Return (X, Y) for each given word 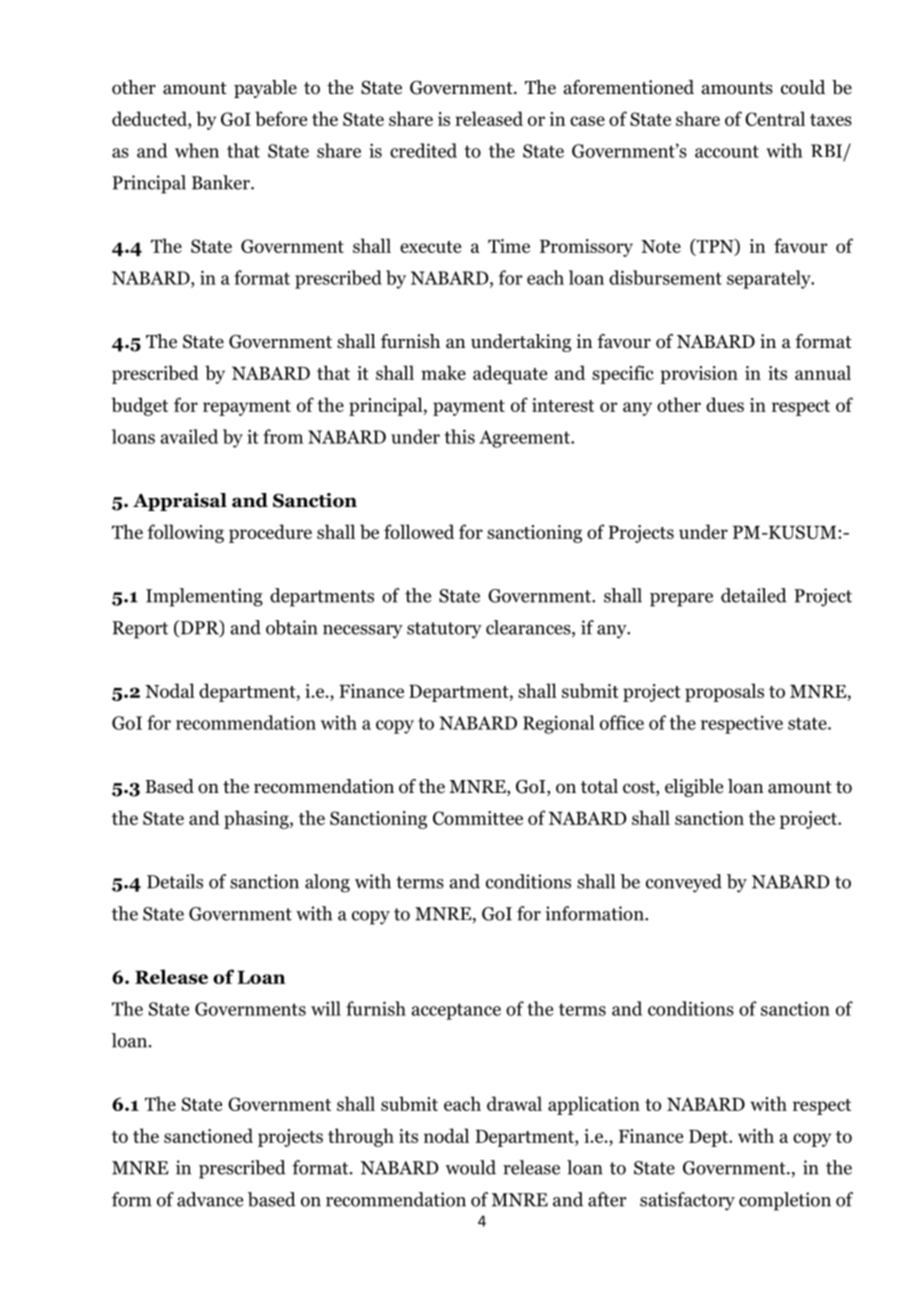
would (470, 1167)
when (197, 150)
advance (210, 1199)
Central (775, 118)
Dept (709, 1138)
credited (423, 150)
